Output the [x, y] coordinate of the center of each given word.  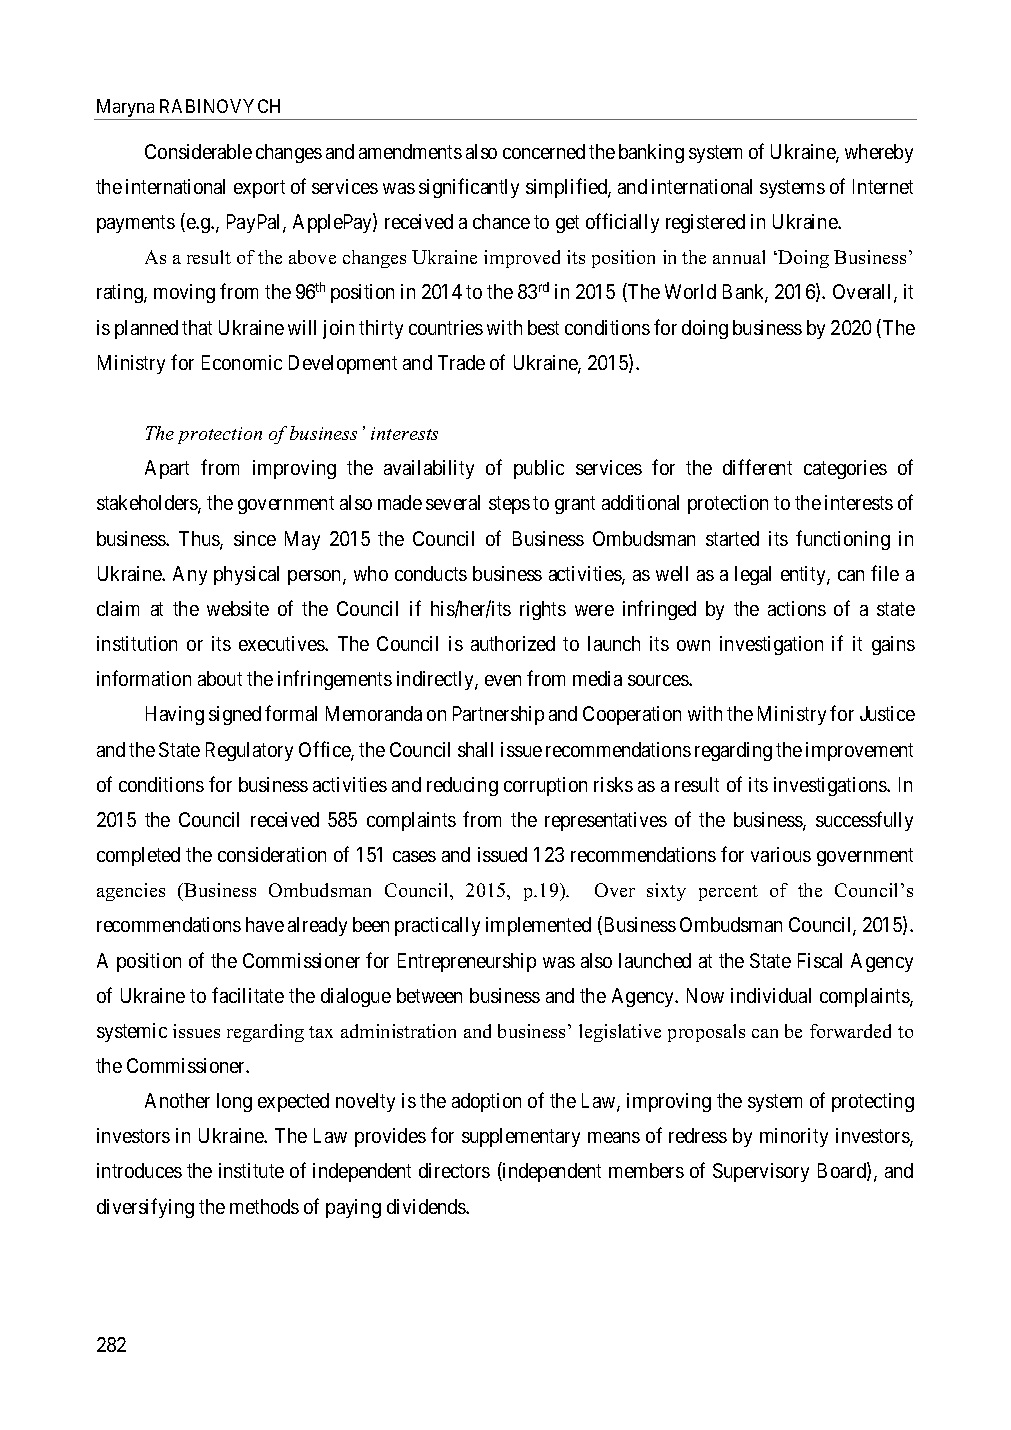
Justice [887, 713]
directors [454, 1170]
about [220, 678]
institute [251, 1170]
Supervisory [761, 1172]
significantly [469, 188]
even [503, 680]
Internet [883, 186]
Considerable [198, 151]
